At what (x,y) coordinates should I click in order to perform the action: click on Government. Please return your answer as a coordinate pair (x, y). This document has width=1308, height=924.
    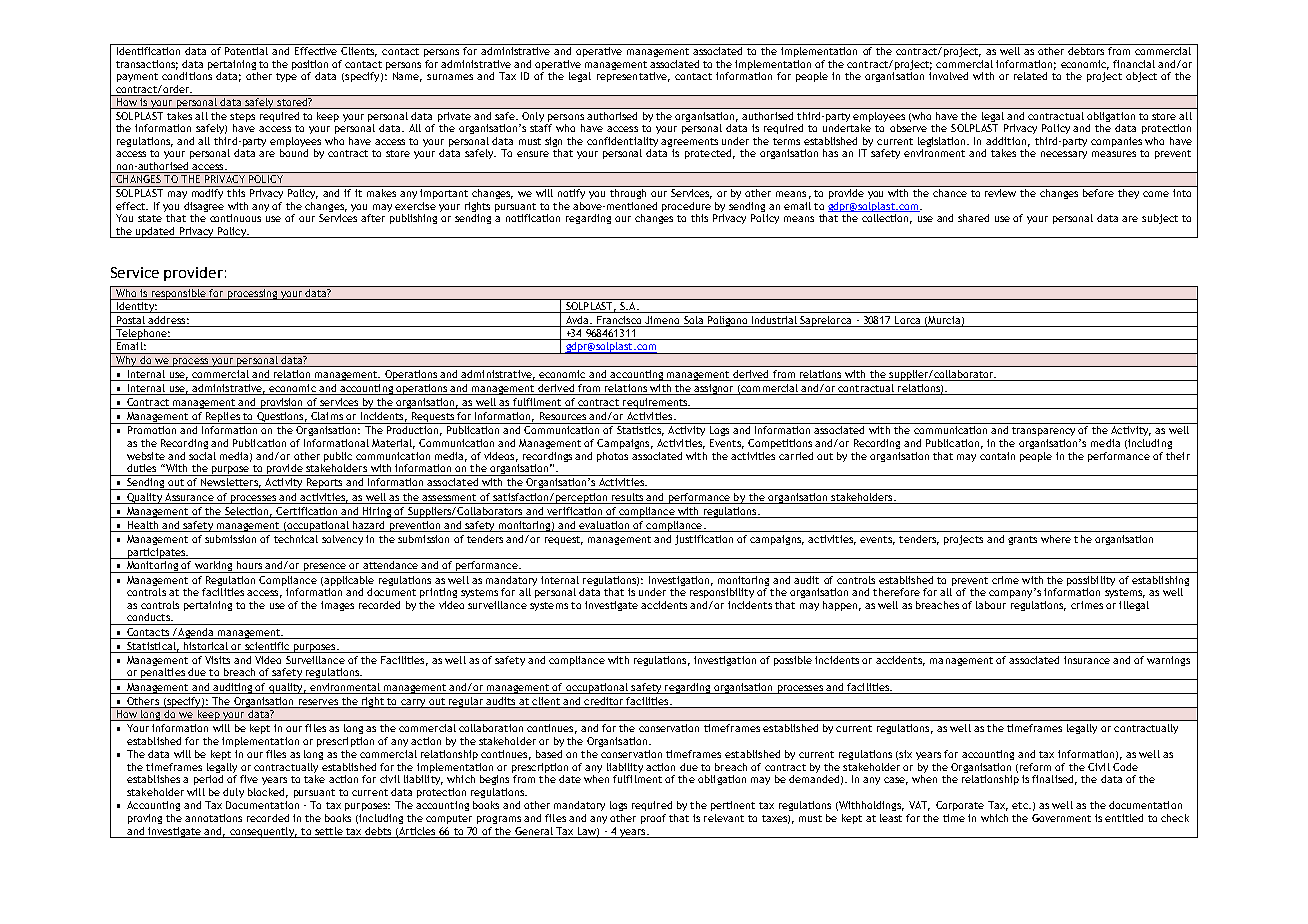
    Looking at the image, I should click on (1061, 818).
